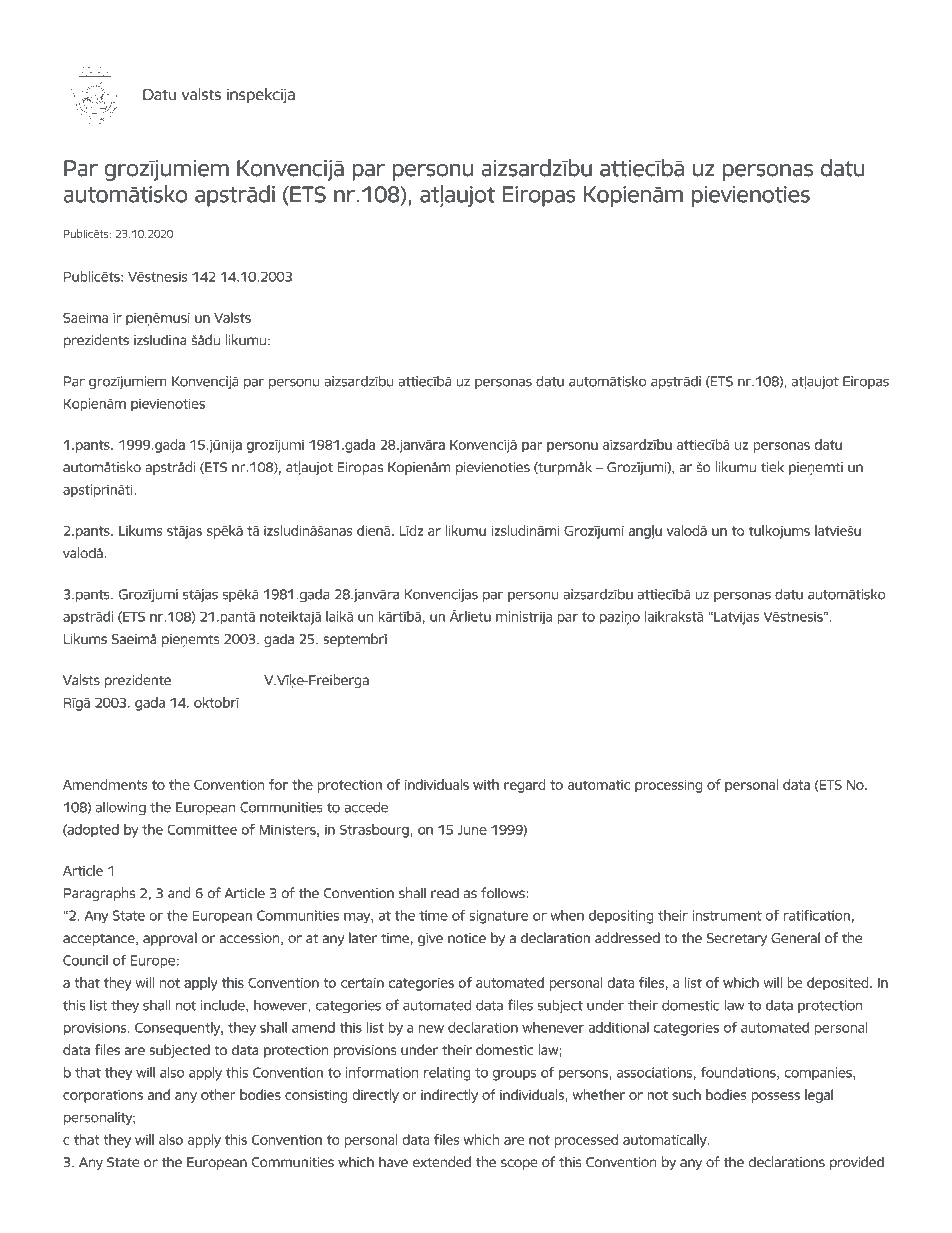 This page has height=1233, width=952. What do you see at coordinates (121, 808) in the page?
I see `allowing` at bounding box center [121, 808].
